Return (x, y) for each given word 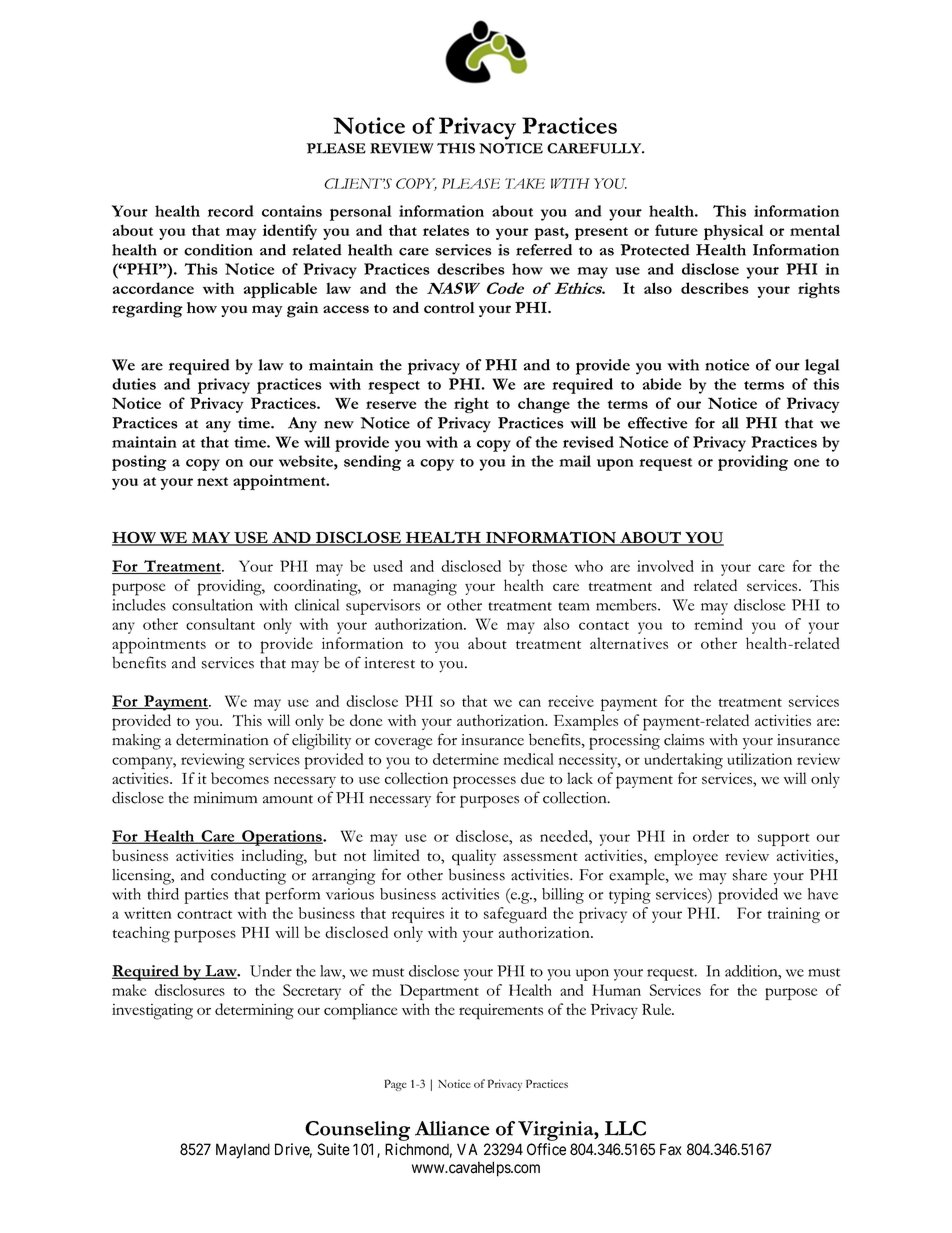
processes (484, 782)
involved (665, 566)
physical (734, 232)
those (549, 566)
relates (446, 230)
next (212, 481)
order (711, 836)
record (231, 211)
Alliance (452, 1128)
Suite (333, 1149)
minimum (225, 798)
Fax (671, 1149)
